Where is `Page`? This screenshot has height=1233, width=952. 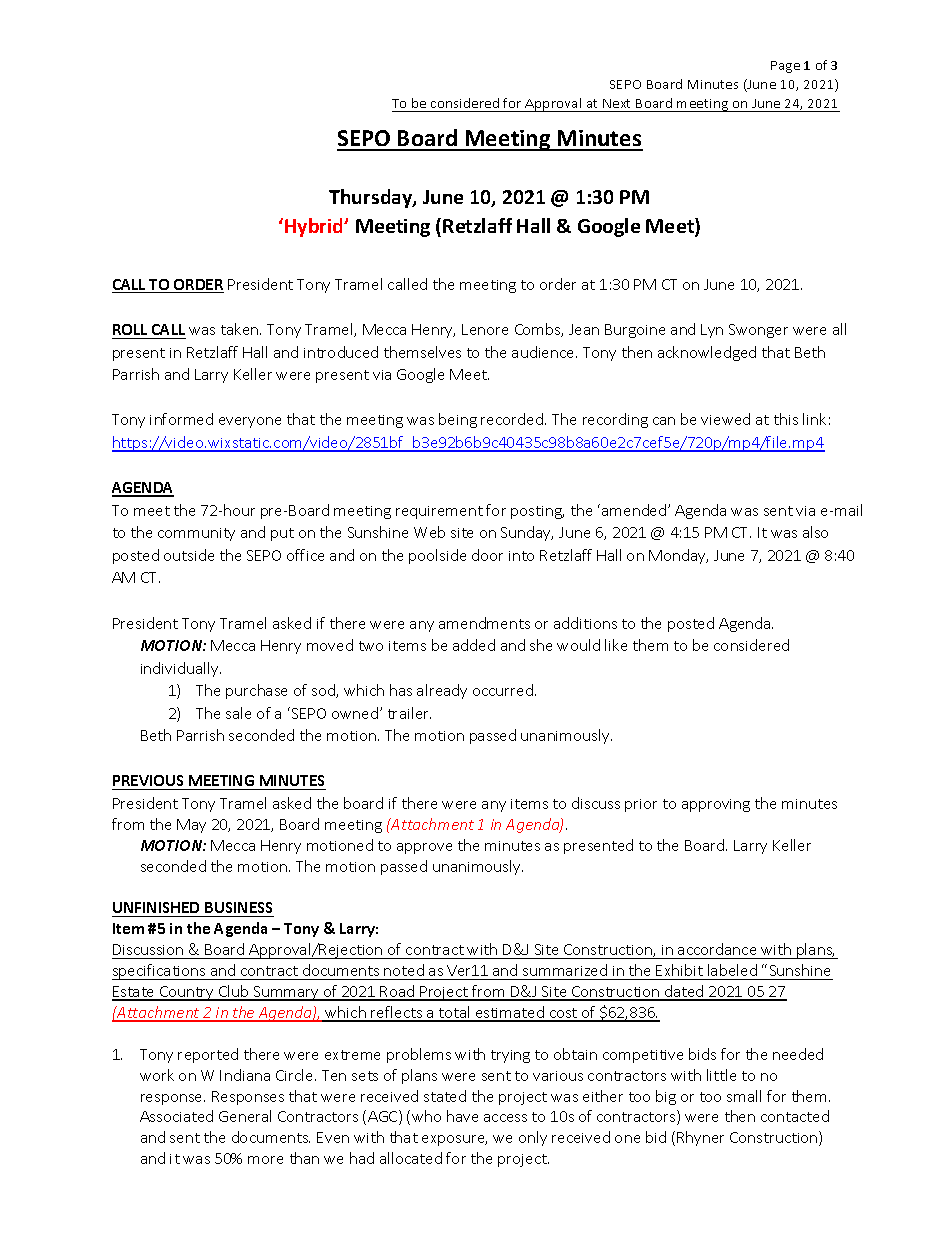
Page is located at coordinates (785, 67).
